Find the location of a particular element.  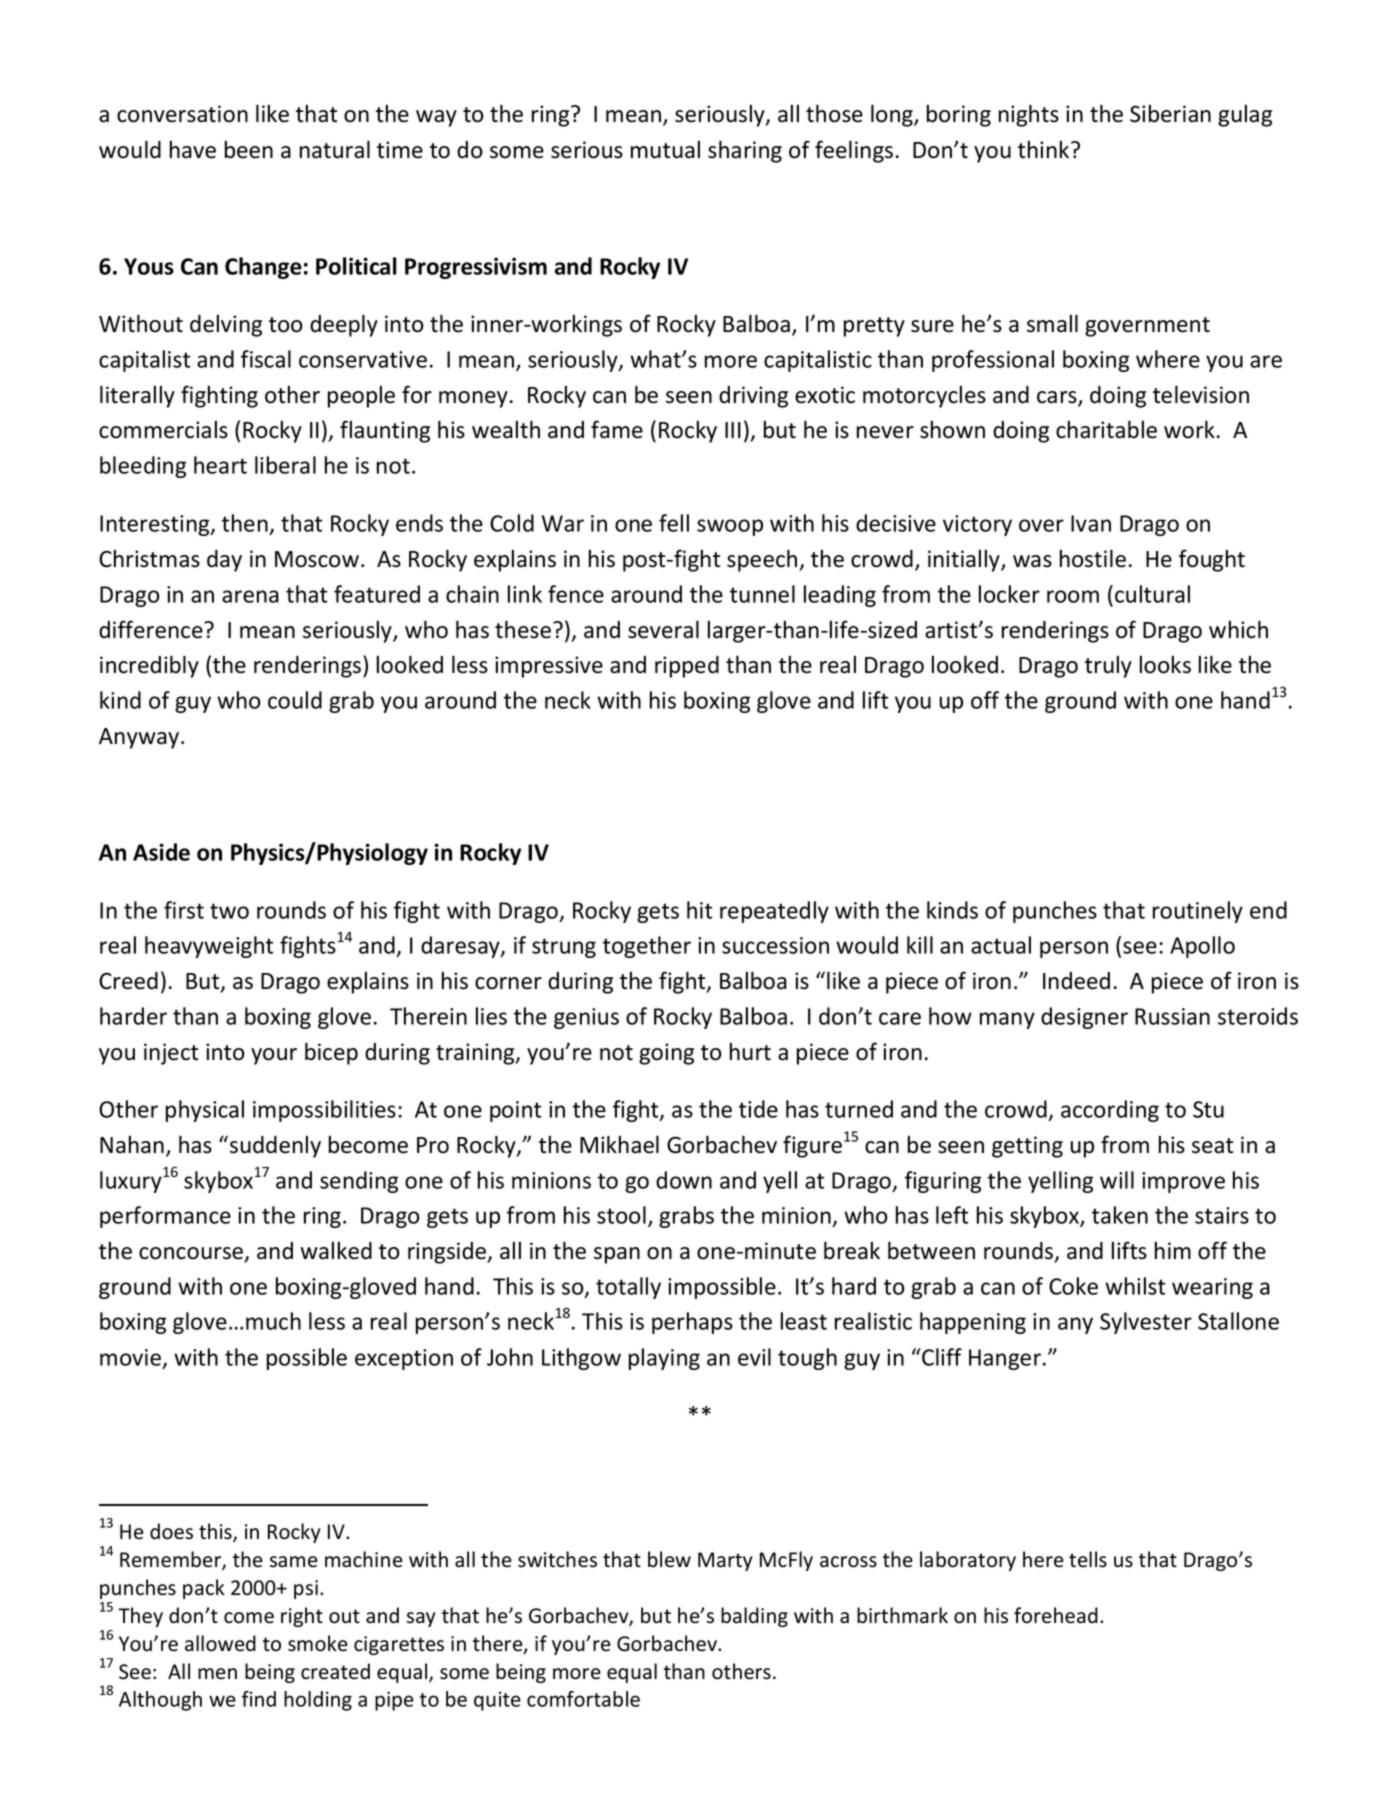

mutual is located at coordinates (665, 150).
